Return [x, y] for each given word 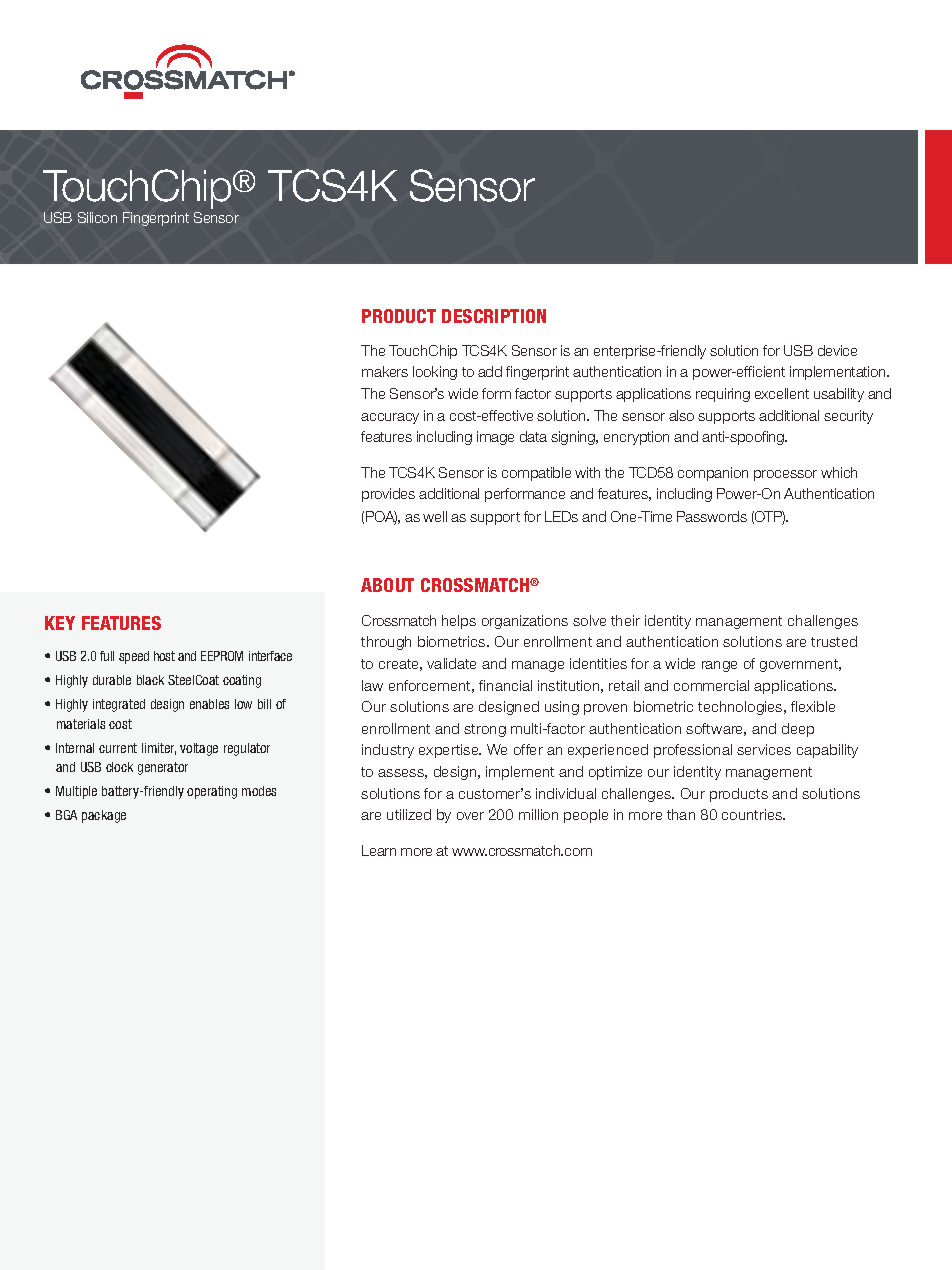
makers [385, 371]
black [150, 680]
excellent [782, 393]
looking [435, 373]
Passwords [712, 516]
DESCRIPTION [494, 316]
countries [753, 814]
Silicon [97, 217]
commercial [711, 685]
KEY [60, 623]
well [435, 516]
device [837, 350]
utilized [409, 814]
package [104, 816]
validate [451, 663]
